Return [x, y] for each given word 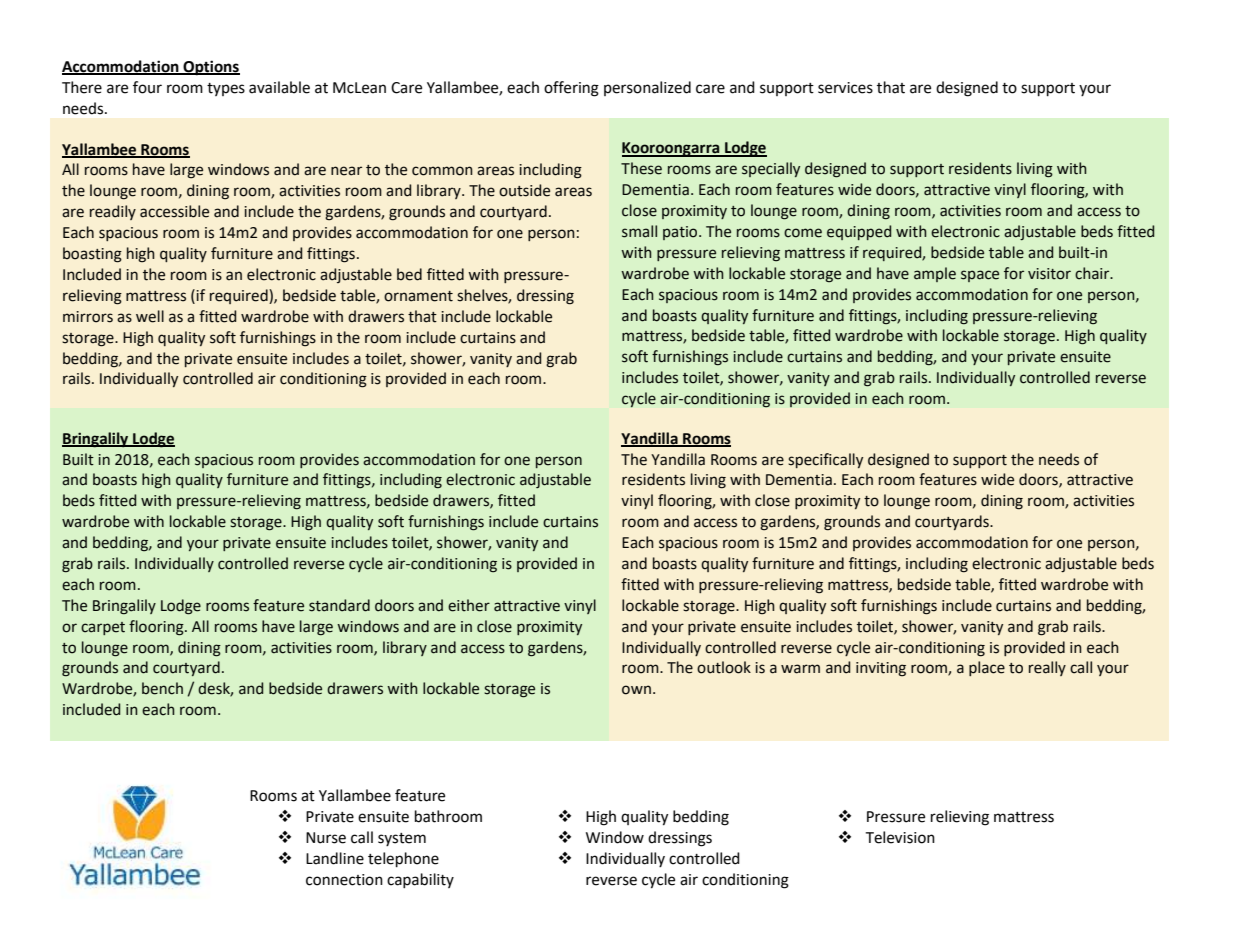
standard [339, 605]
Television [900, 837]
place [987, 668]
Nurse [326, 838]
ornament [418, 296]
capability [420, 880]
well [150, 316]
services [845, 88]
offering [571, 89]
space [980, 276]
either [469, 605]
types [226, 89]
